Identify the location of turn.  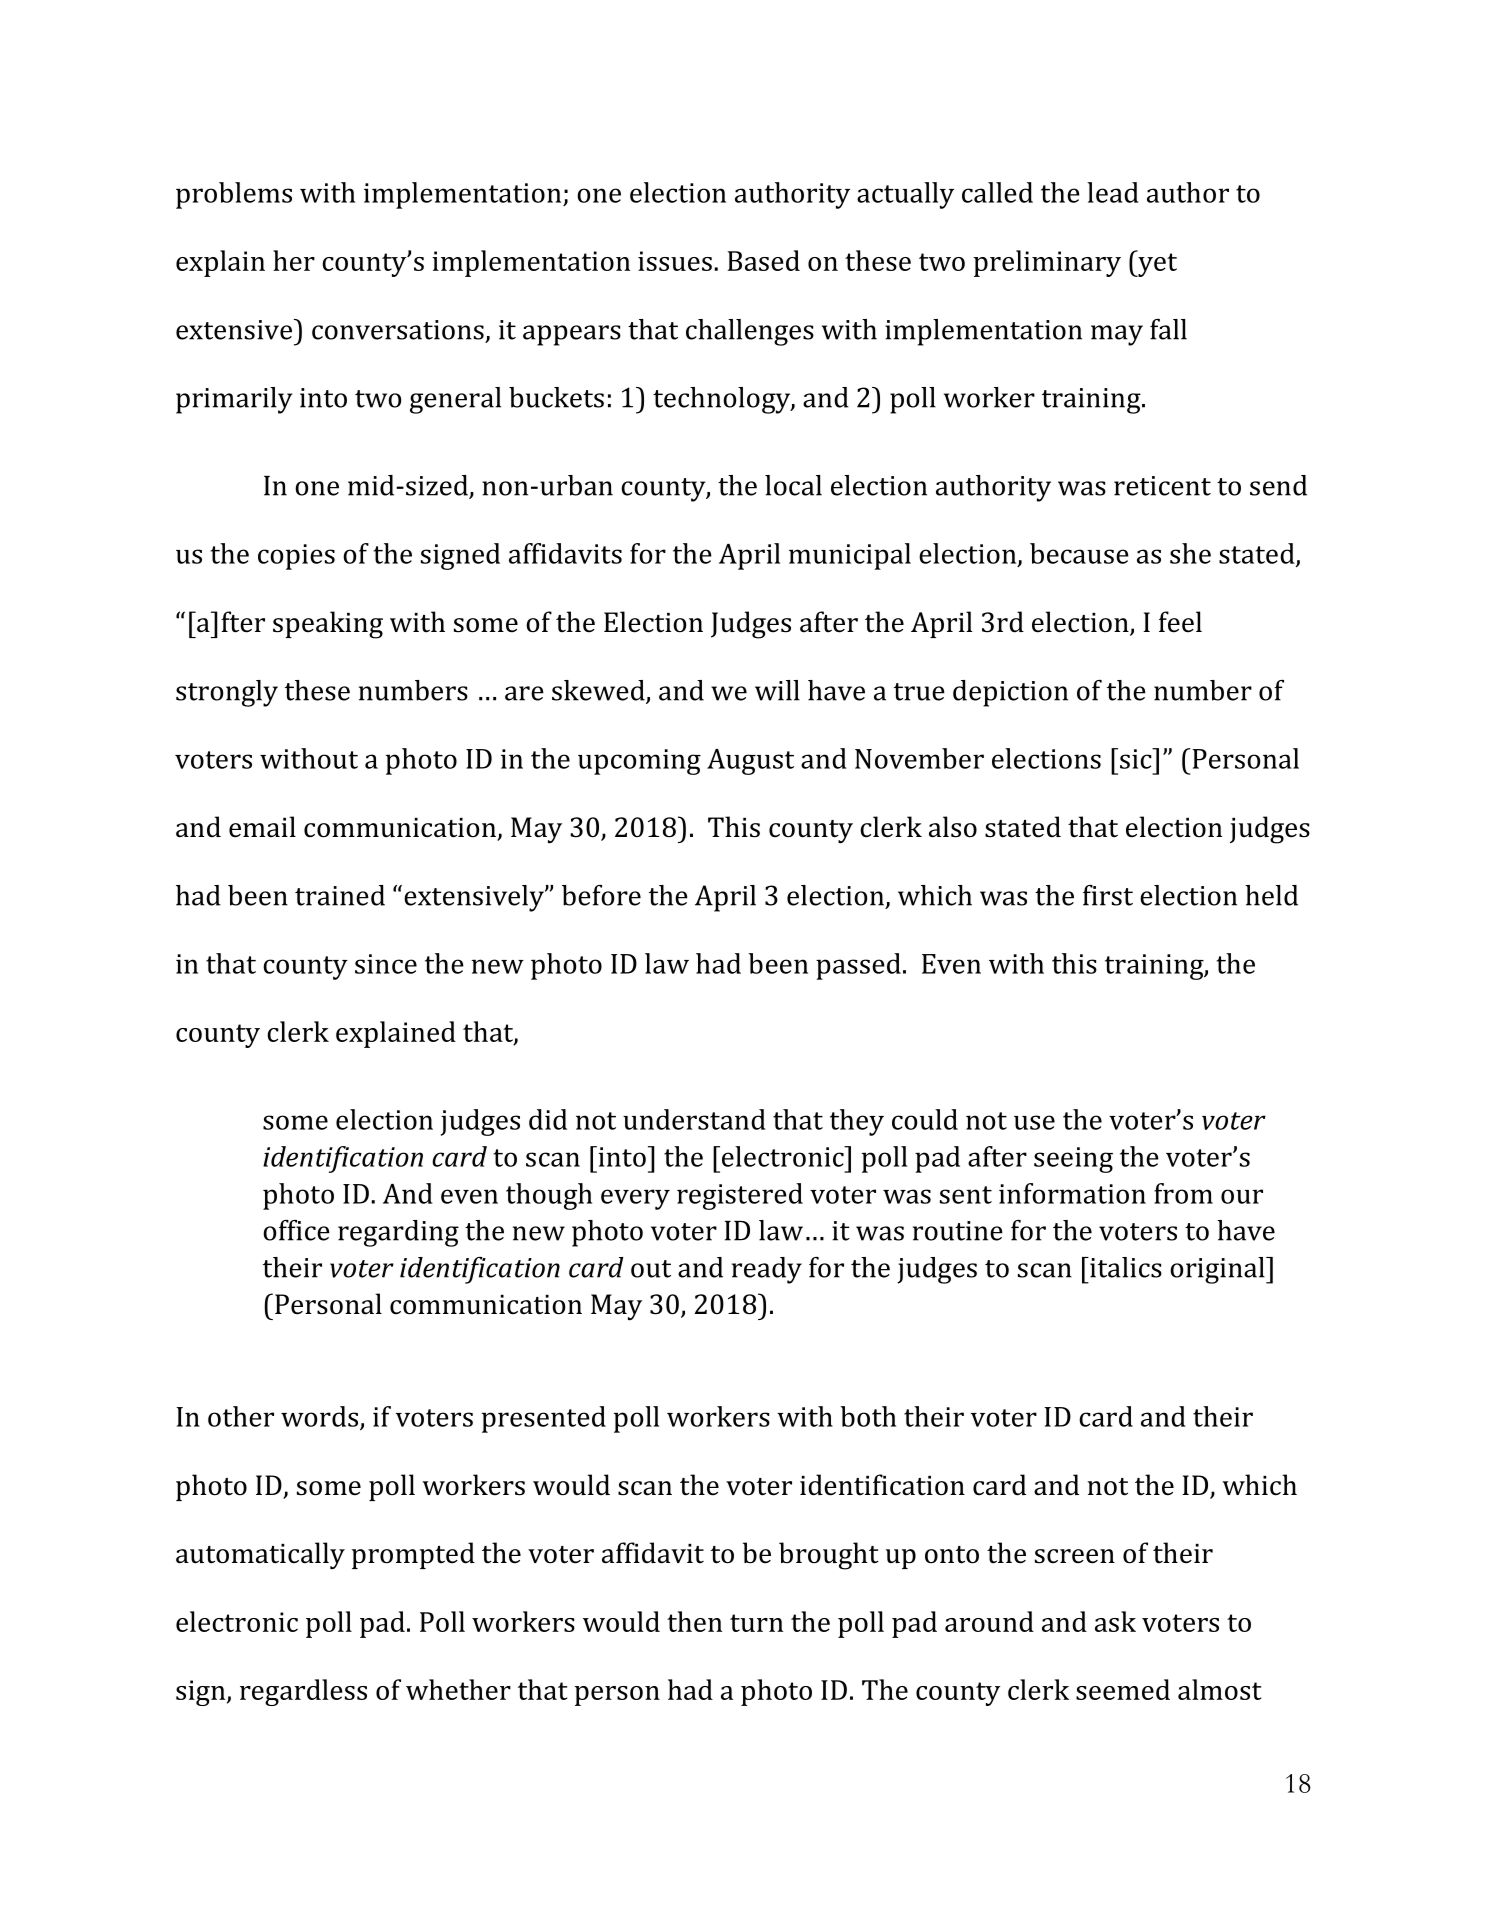
(756, 1623).
